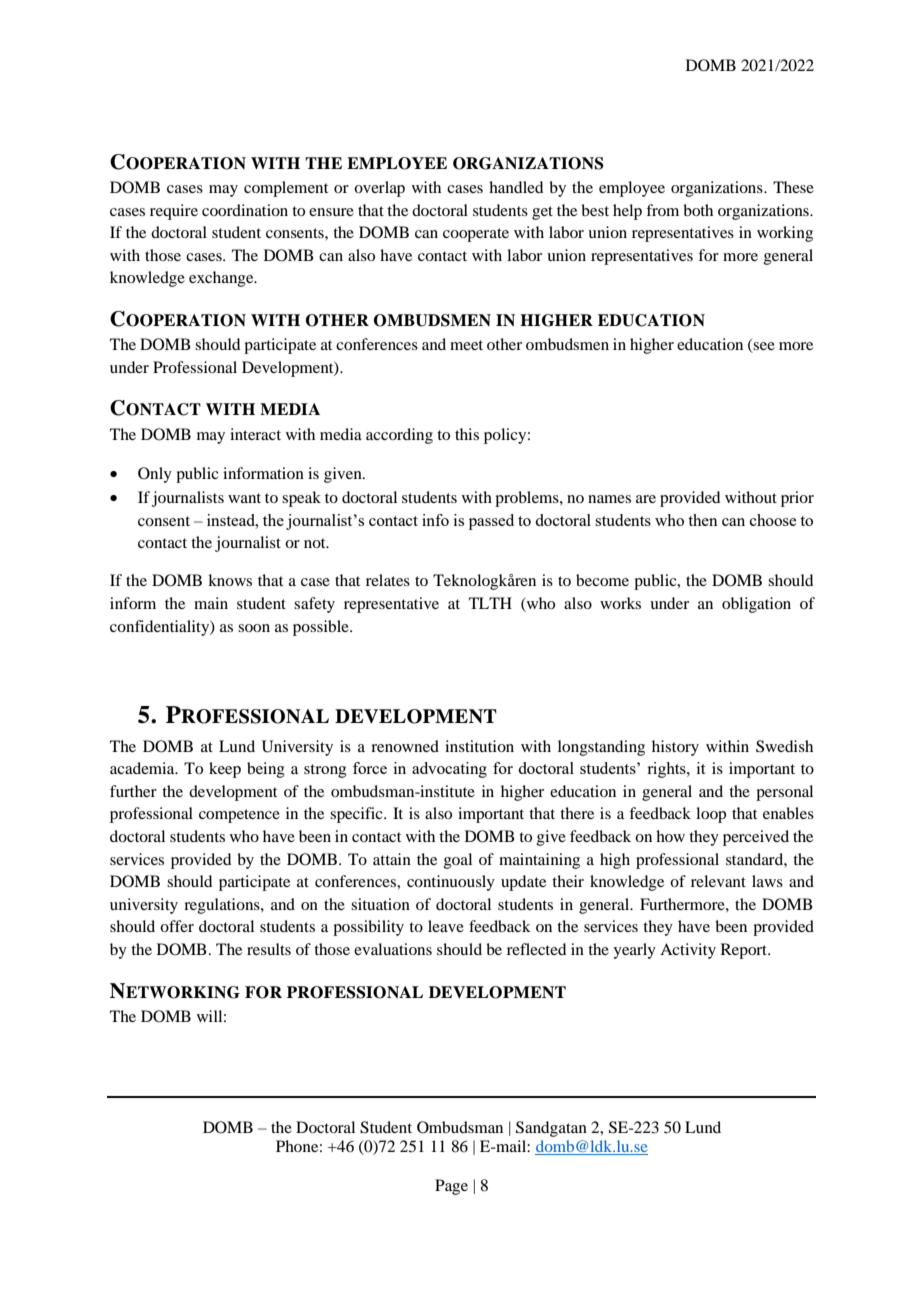 The image size is (924, 1308). Describe the element at coordinates (745, 951) in the page. I see `Report` at that location.
